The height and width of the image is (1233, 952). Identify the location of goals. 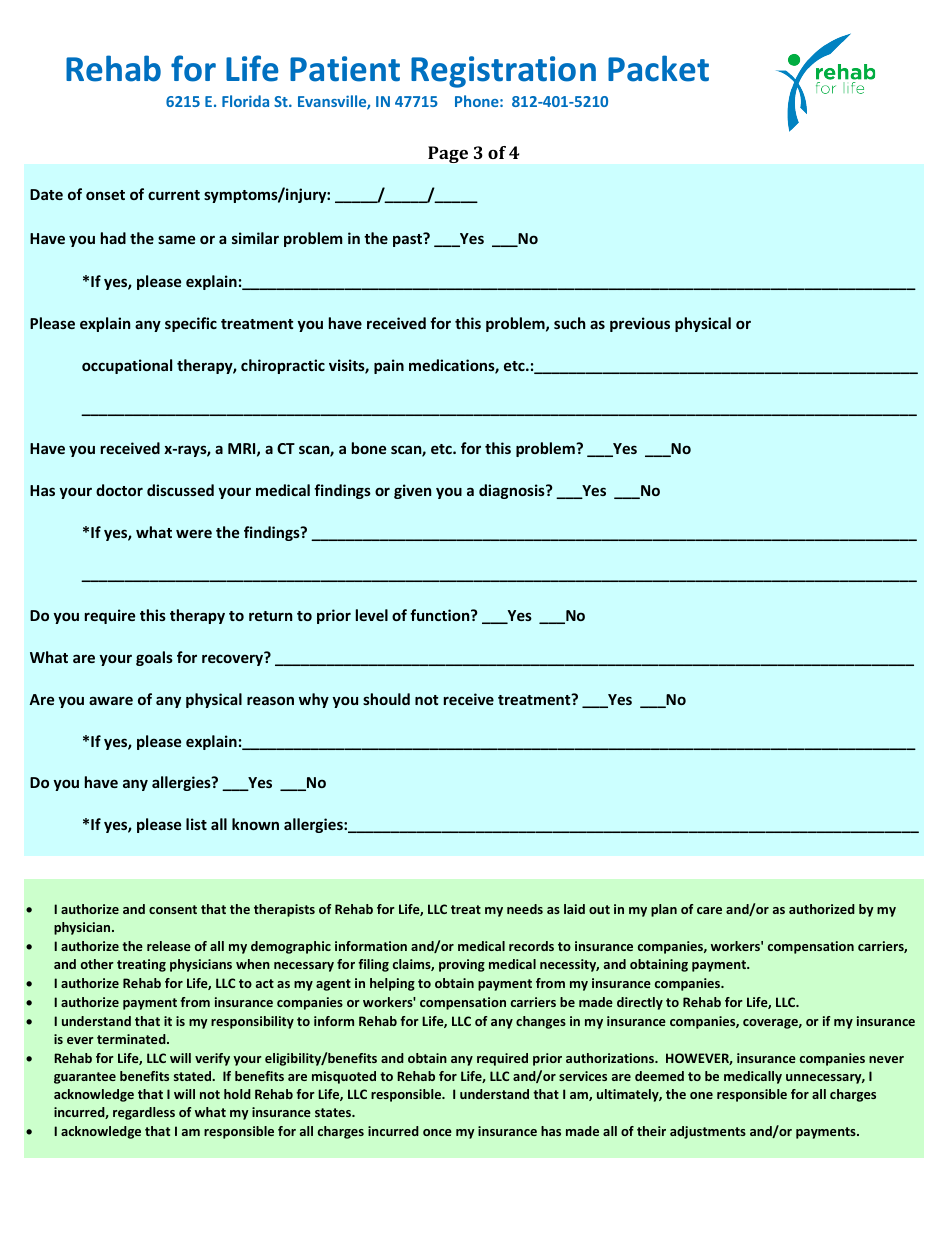
(154, 658).
